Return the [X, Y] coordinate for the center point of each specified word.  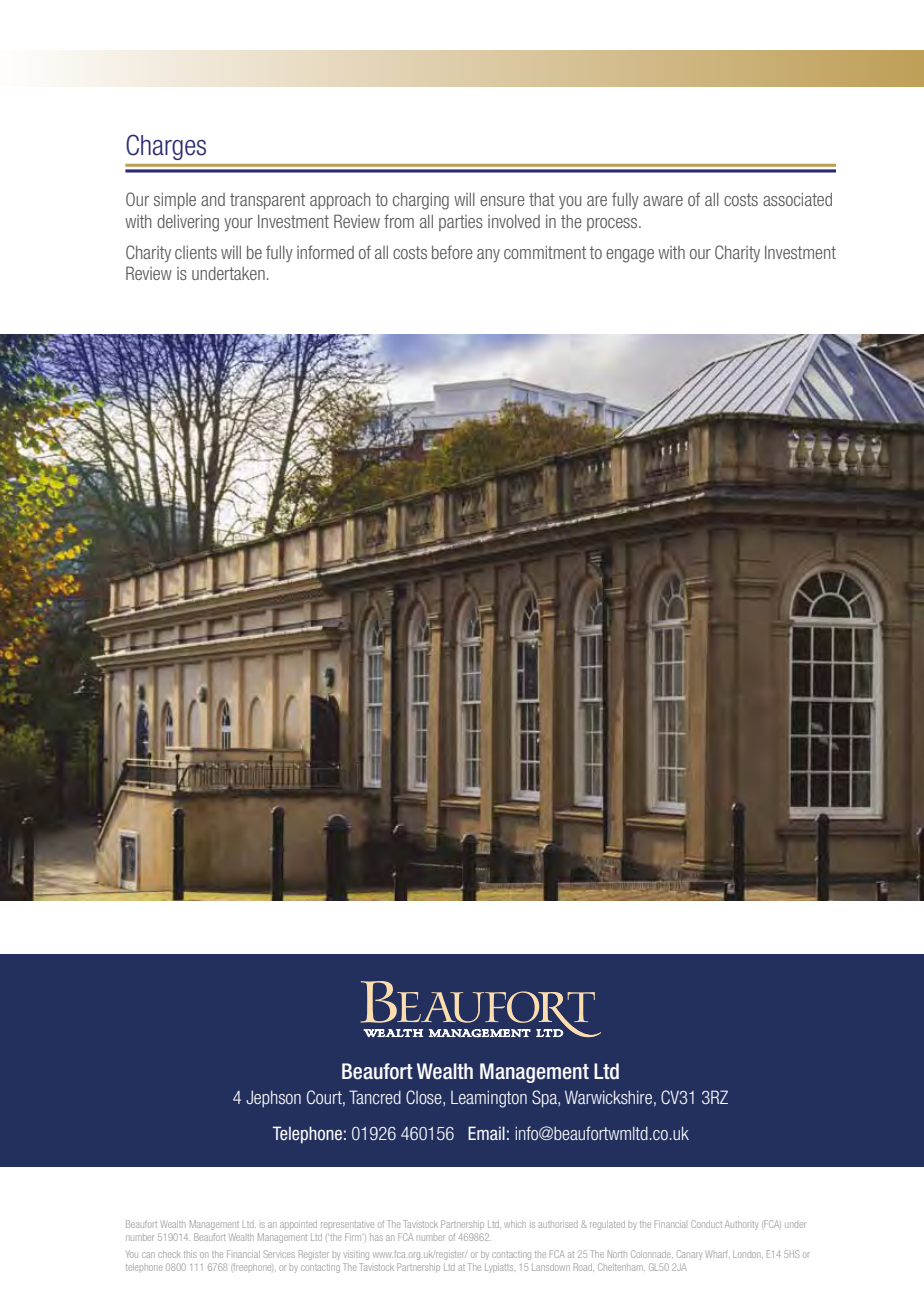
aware [663, 201]
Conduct [706, 1224]
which [515, 1224]
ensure [502, 201]
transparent [267, 201]
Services [279, 1254]
